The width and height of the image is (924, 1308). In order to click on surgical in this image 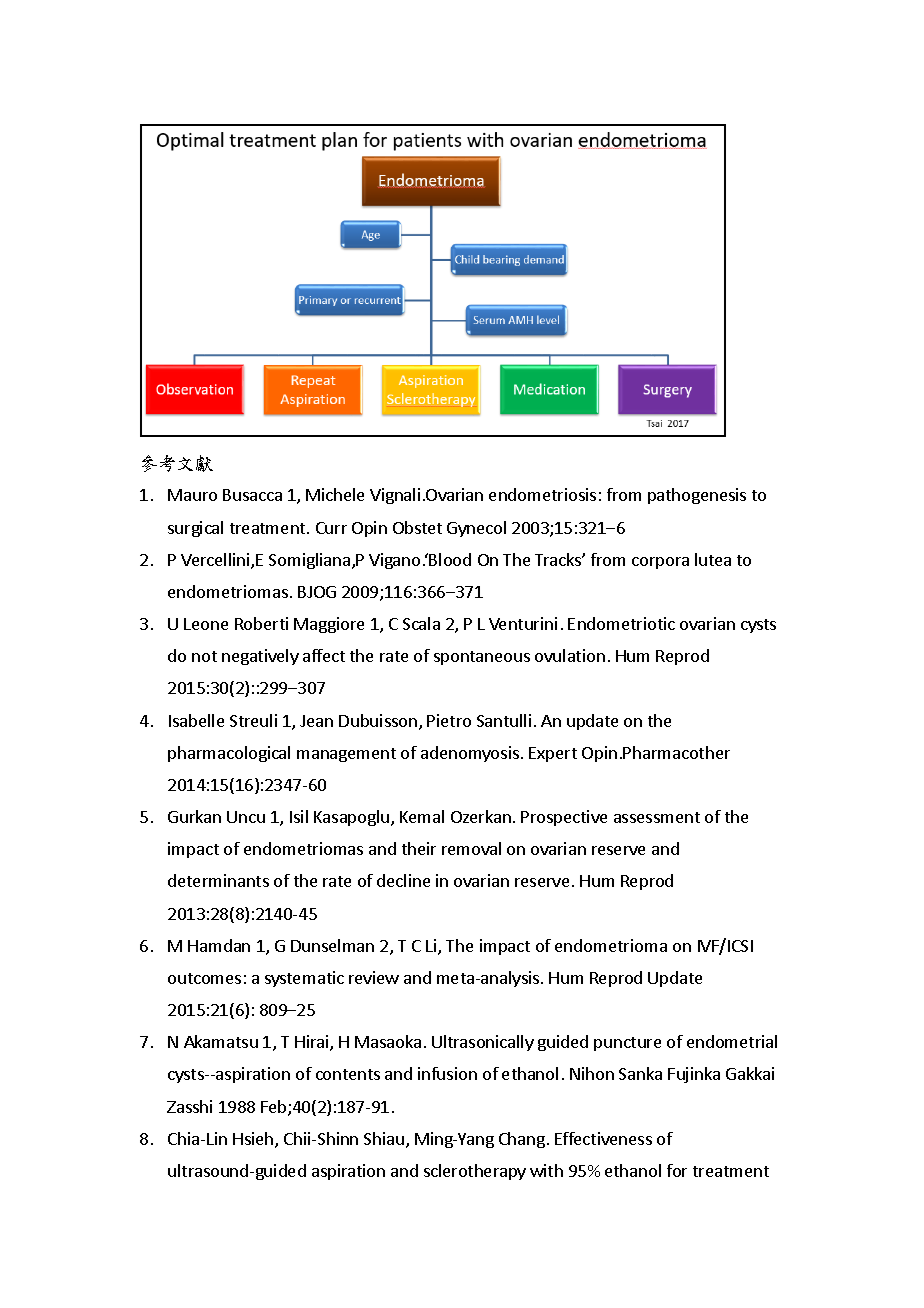, I will do `click(195, 529)`.
